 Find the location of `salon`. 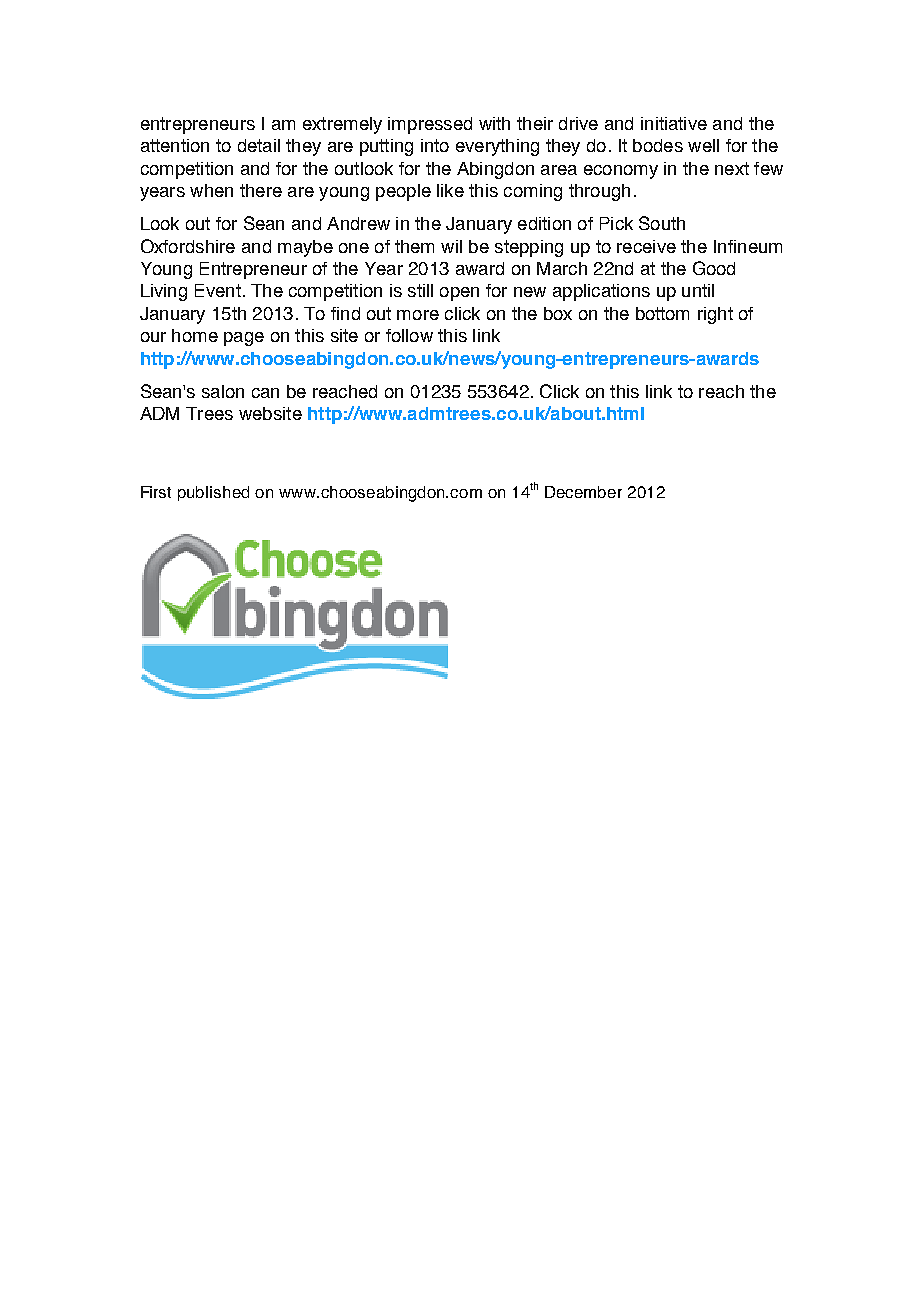

salon is located at coordinates (223, 391).
